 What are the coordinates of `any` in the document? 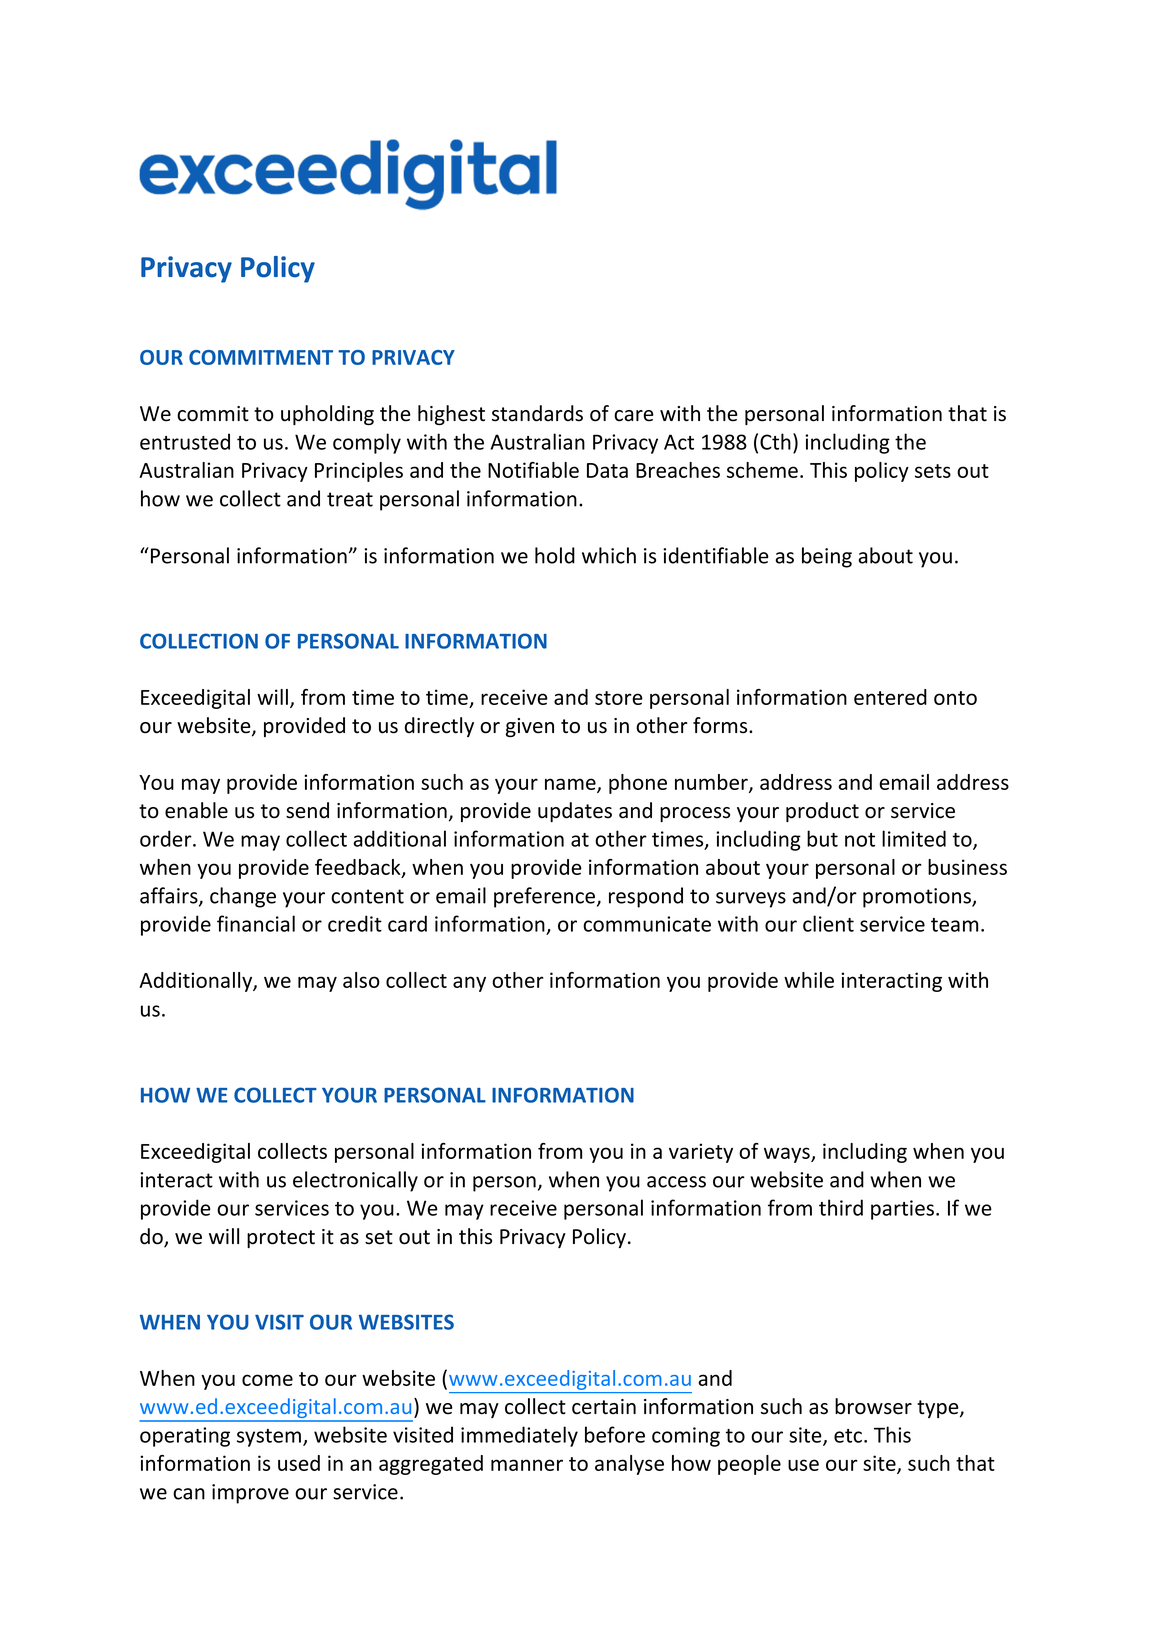 It's located at (469, 984).
